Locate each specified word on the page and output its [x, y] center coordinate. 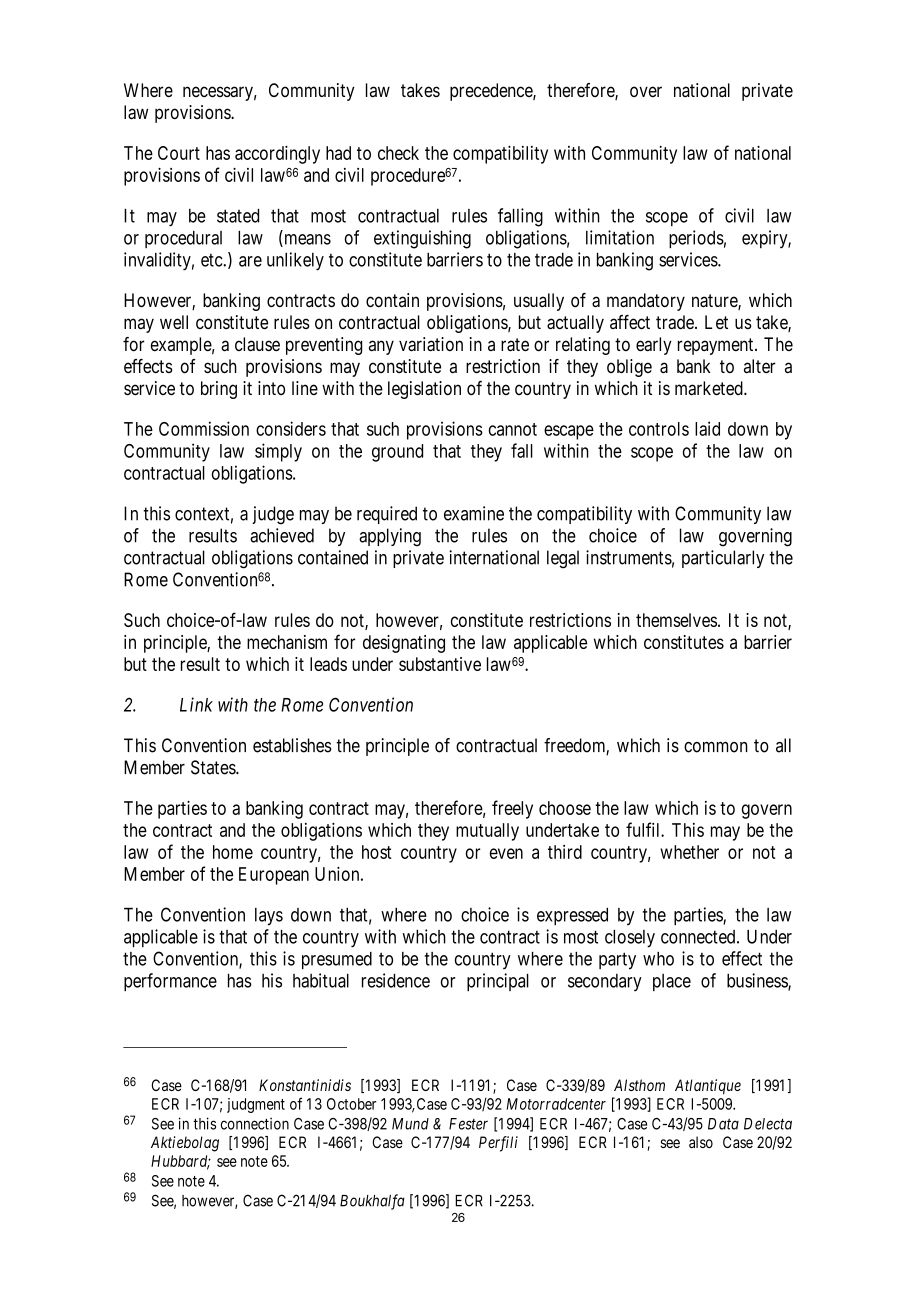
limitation [620, 237]
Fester [468, 1124]
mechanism [287, 642]
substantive [440, 664]
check [398, 153]
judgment [256, 1105]
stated [238, 216]
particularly [723, 559]
